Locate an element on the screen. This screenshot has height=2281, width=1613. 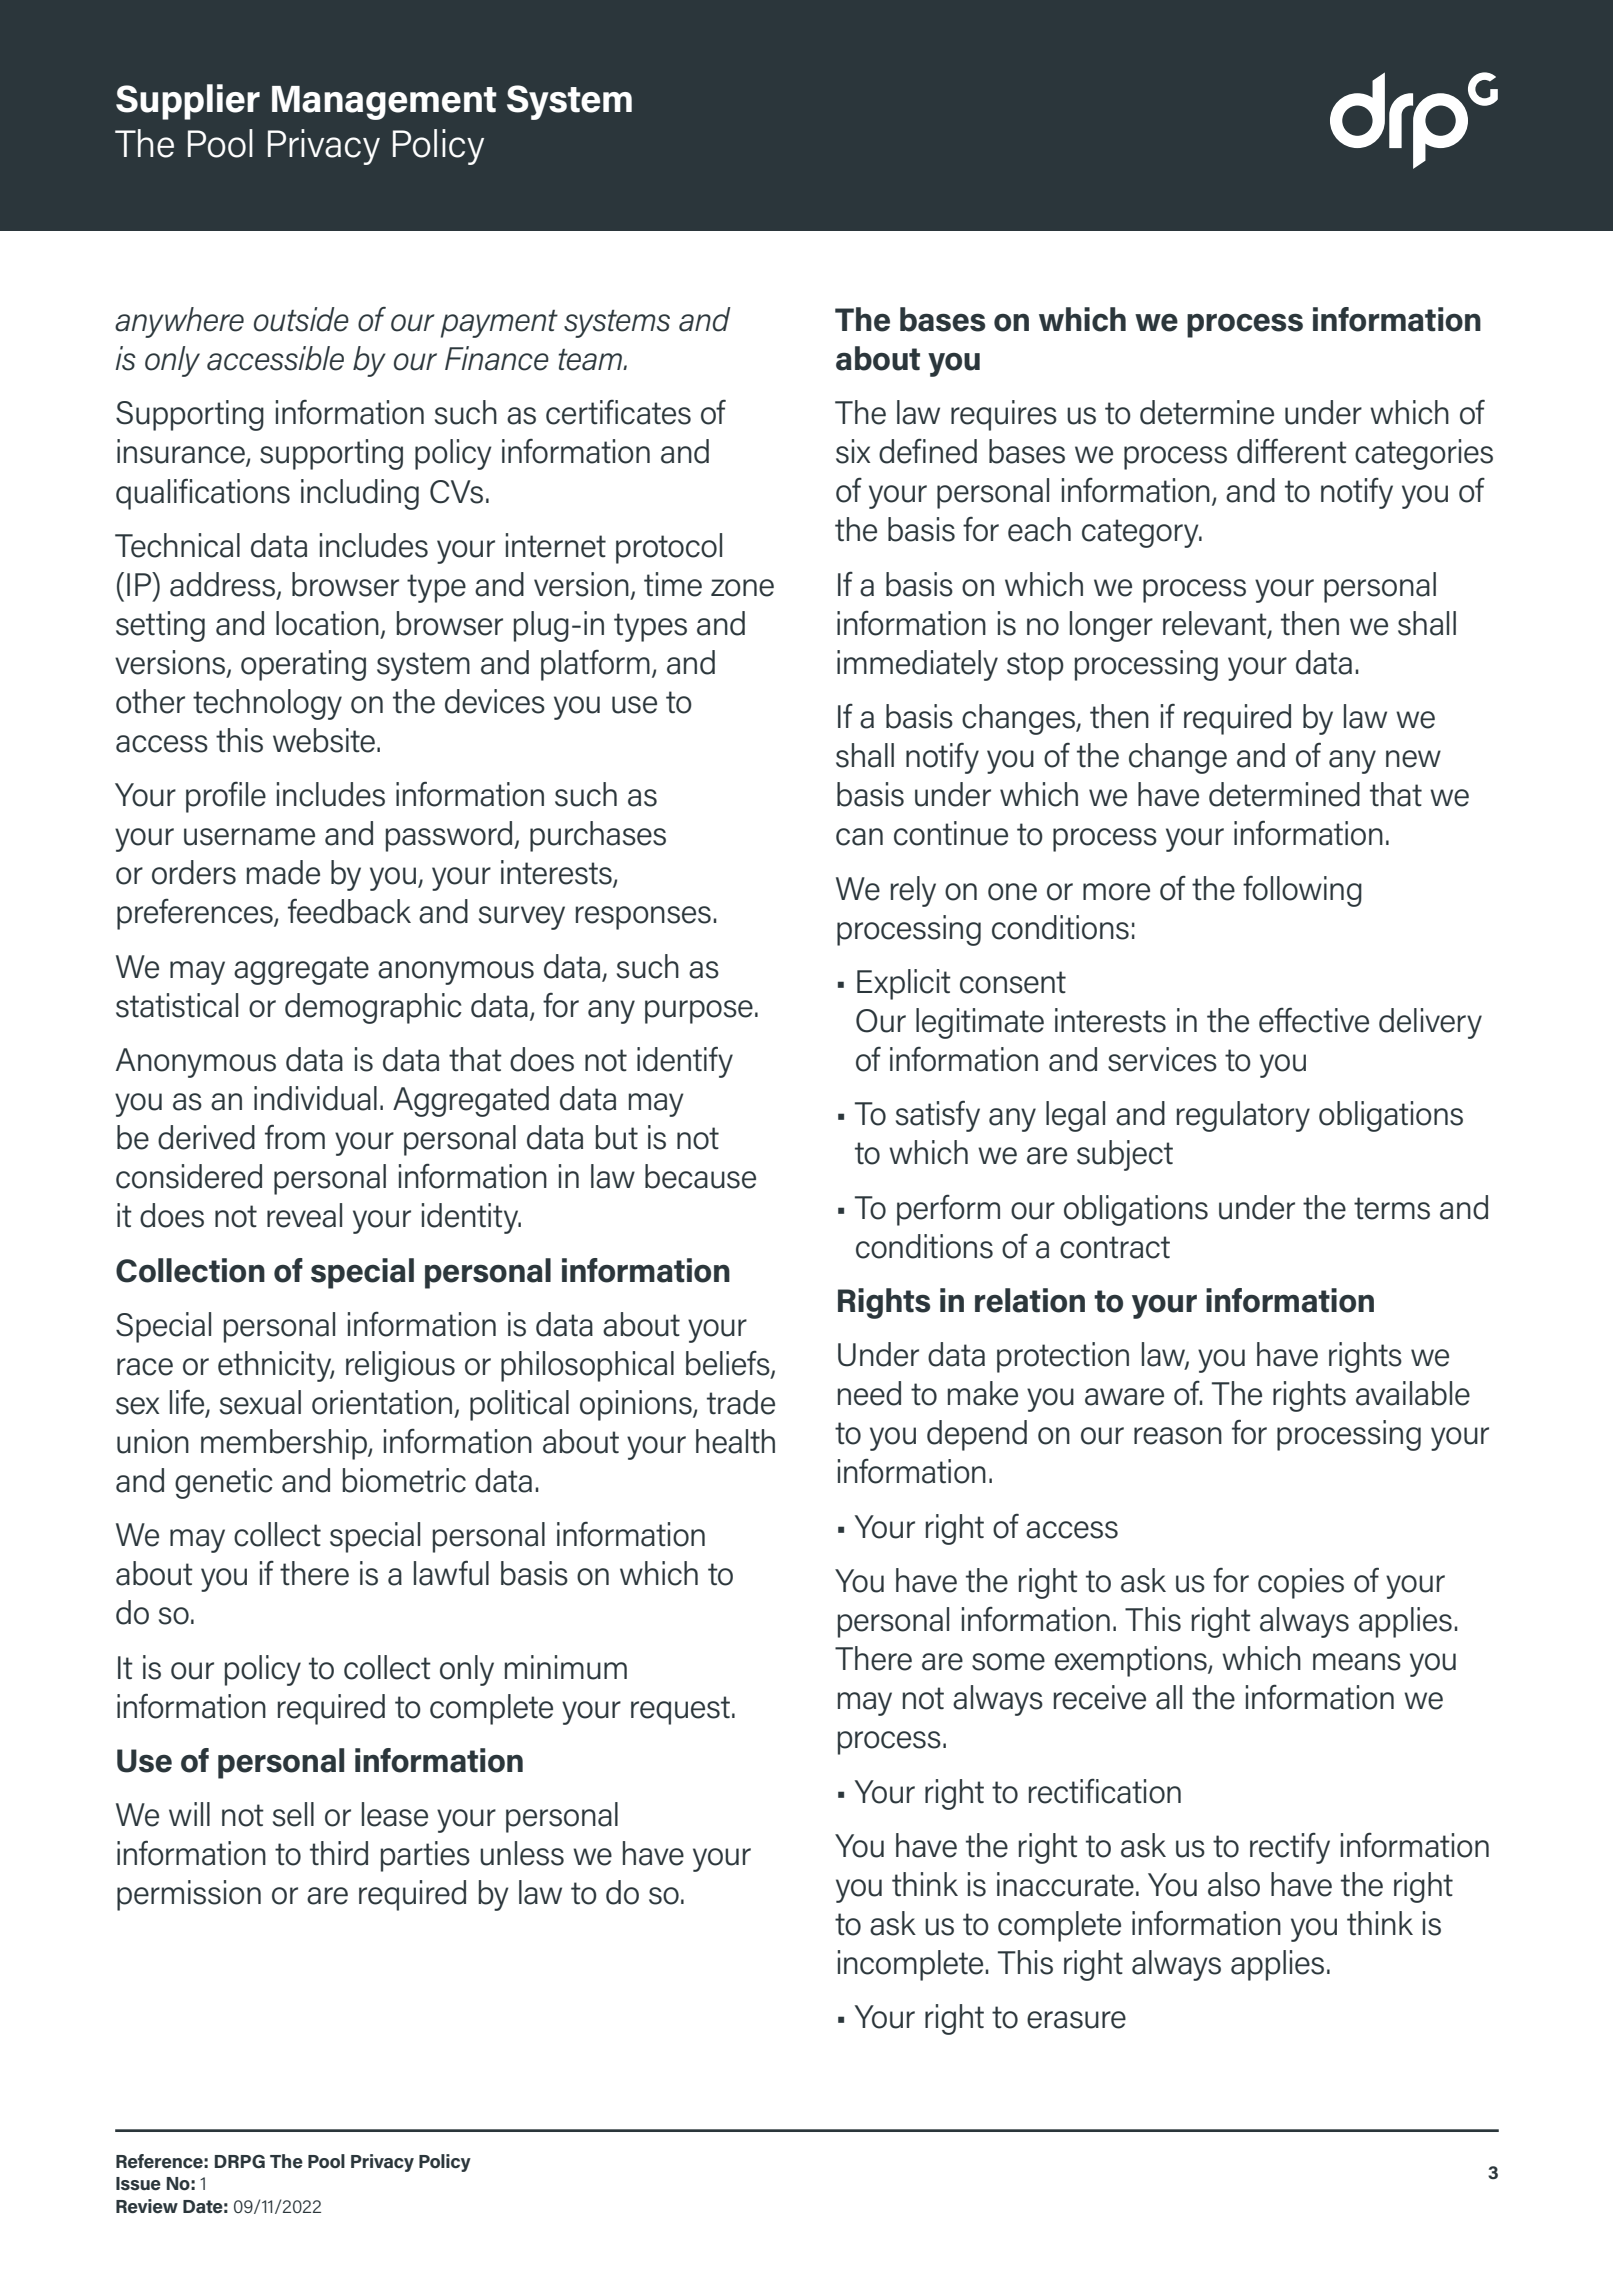
username is located at coordinates (249, 837).
